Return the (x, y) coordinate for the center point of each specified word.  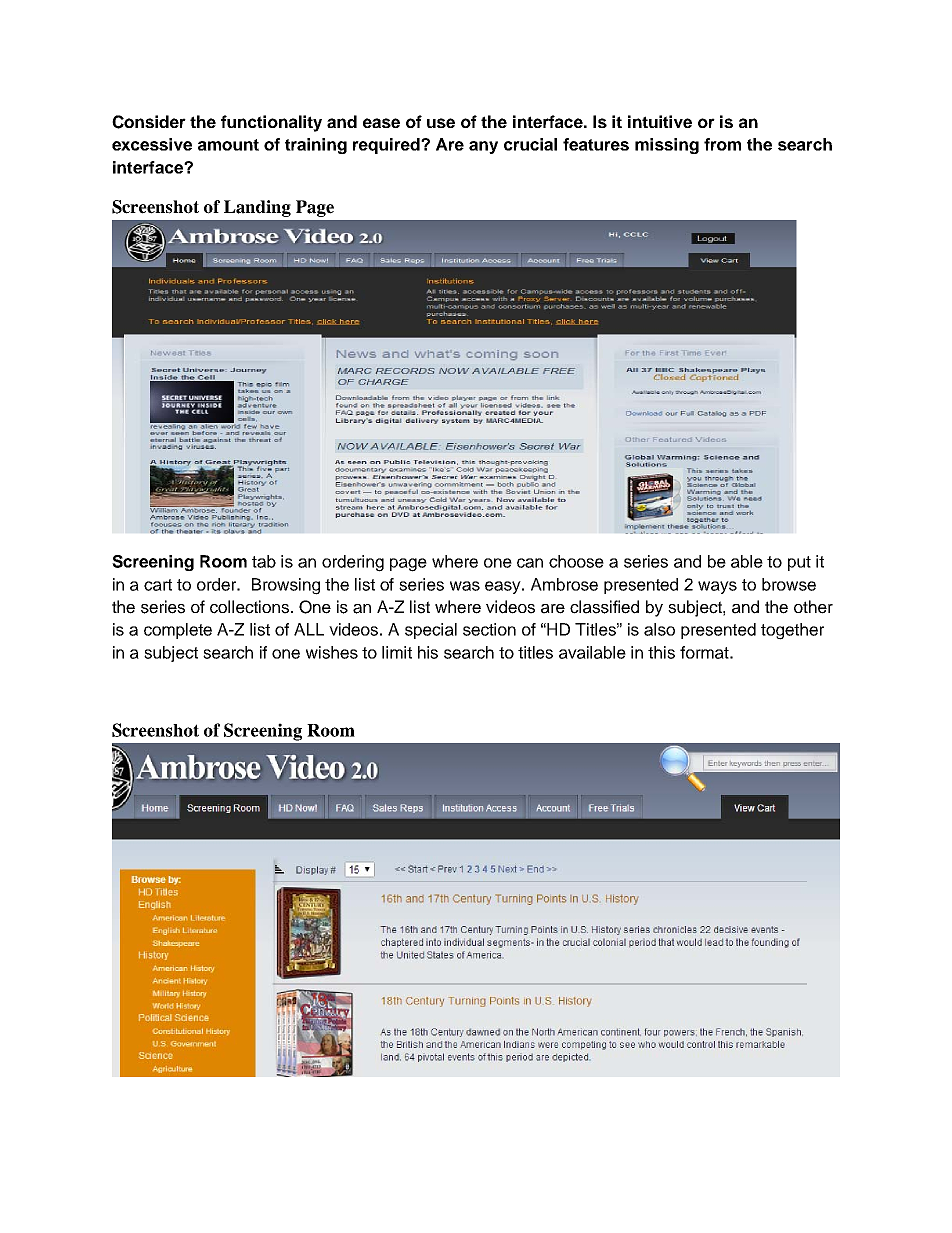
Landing (257, 208)
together (792, 631)
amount (228, 145)
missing (667, 146)
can (530, 563)
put (799, 563)
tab (264, 561)
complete (178, 631)
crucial (530, 144)
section (489, 629)
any (483, 147)
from (722, 144)
